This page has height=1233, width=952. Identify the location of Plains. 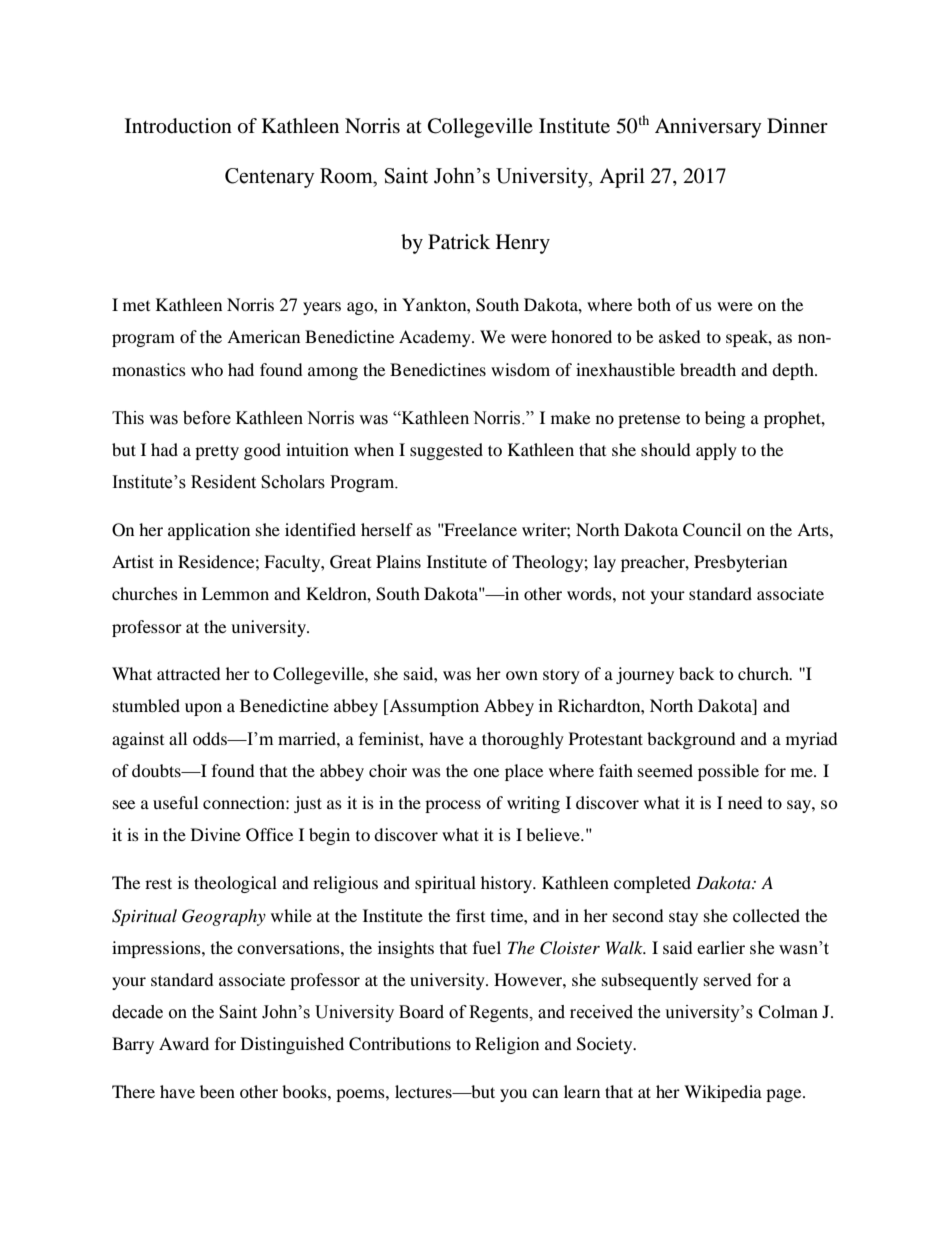
(398, 561).
